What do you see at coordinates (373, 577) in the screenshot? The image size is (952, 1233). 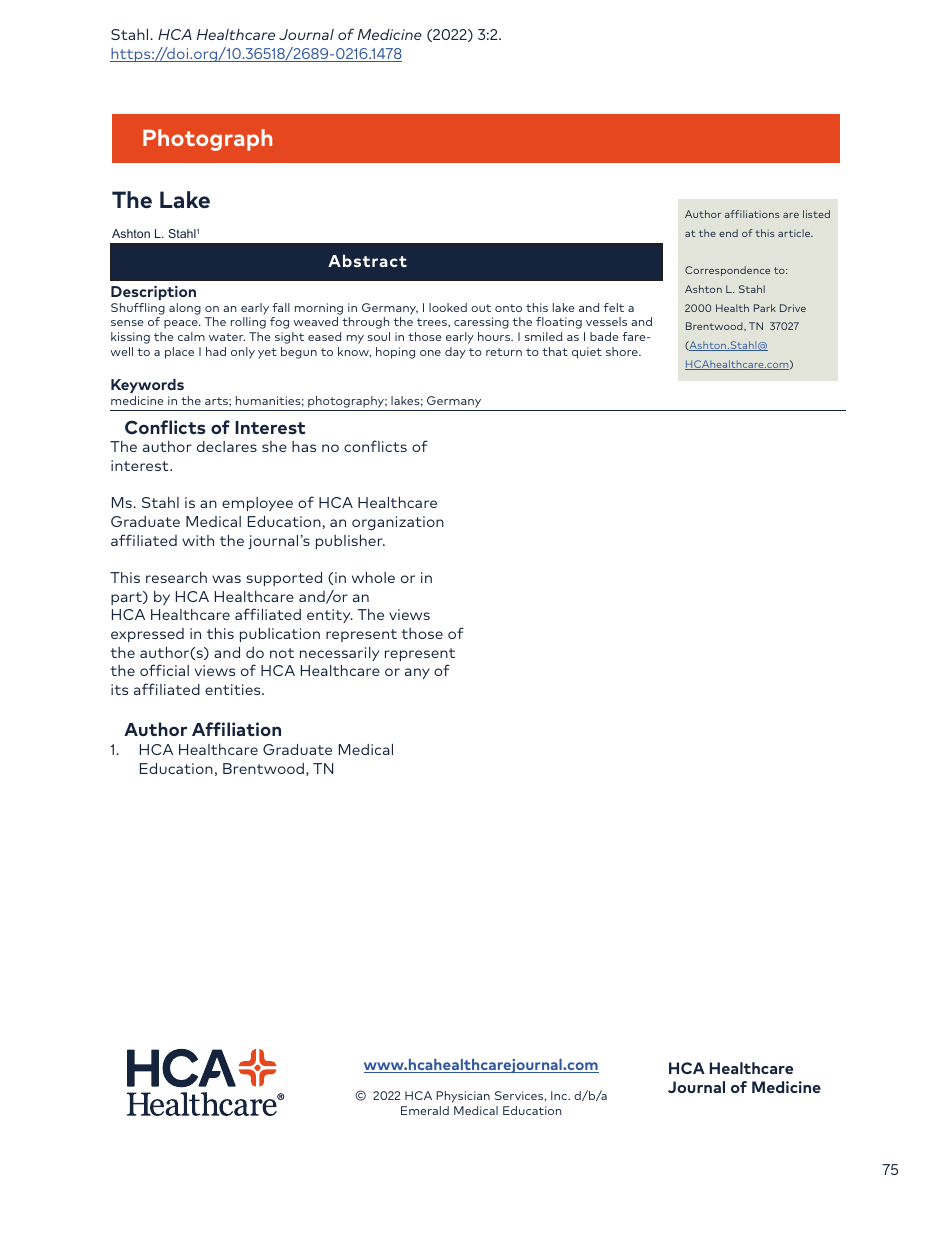 I see `whole` at bounding box center [373, 577].
